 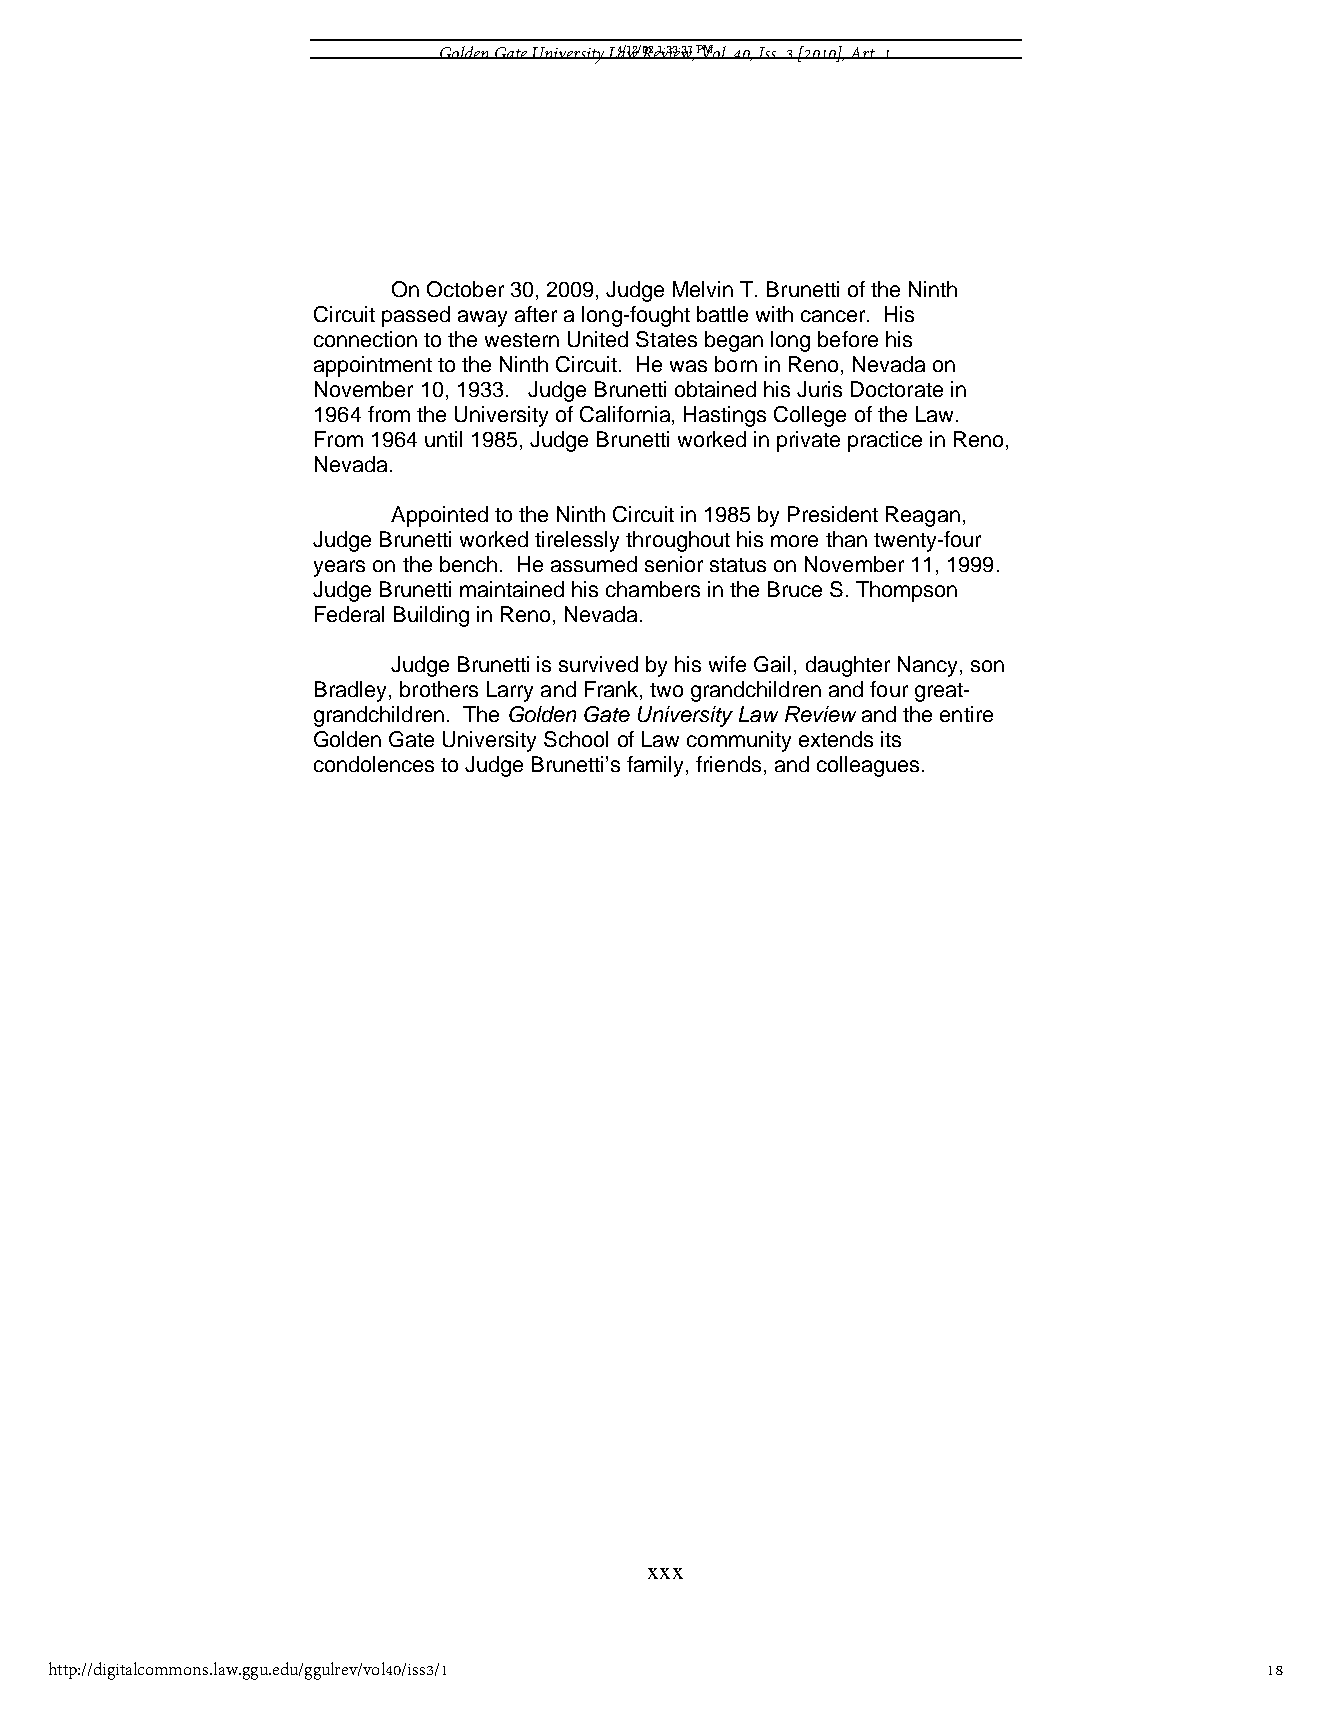 What do you see at coordinates (665, 1573) in the screenshot?
I see `xxx` at bounding box center [665, 1573].
